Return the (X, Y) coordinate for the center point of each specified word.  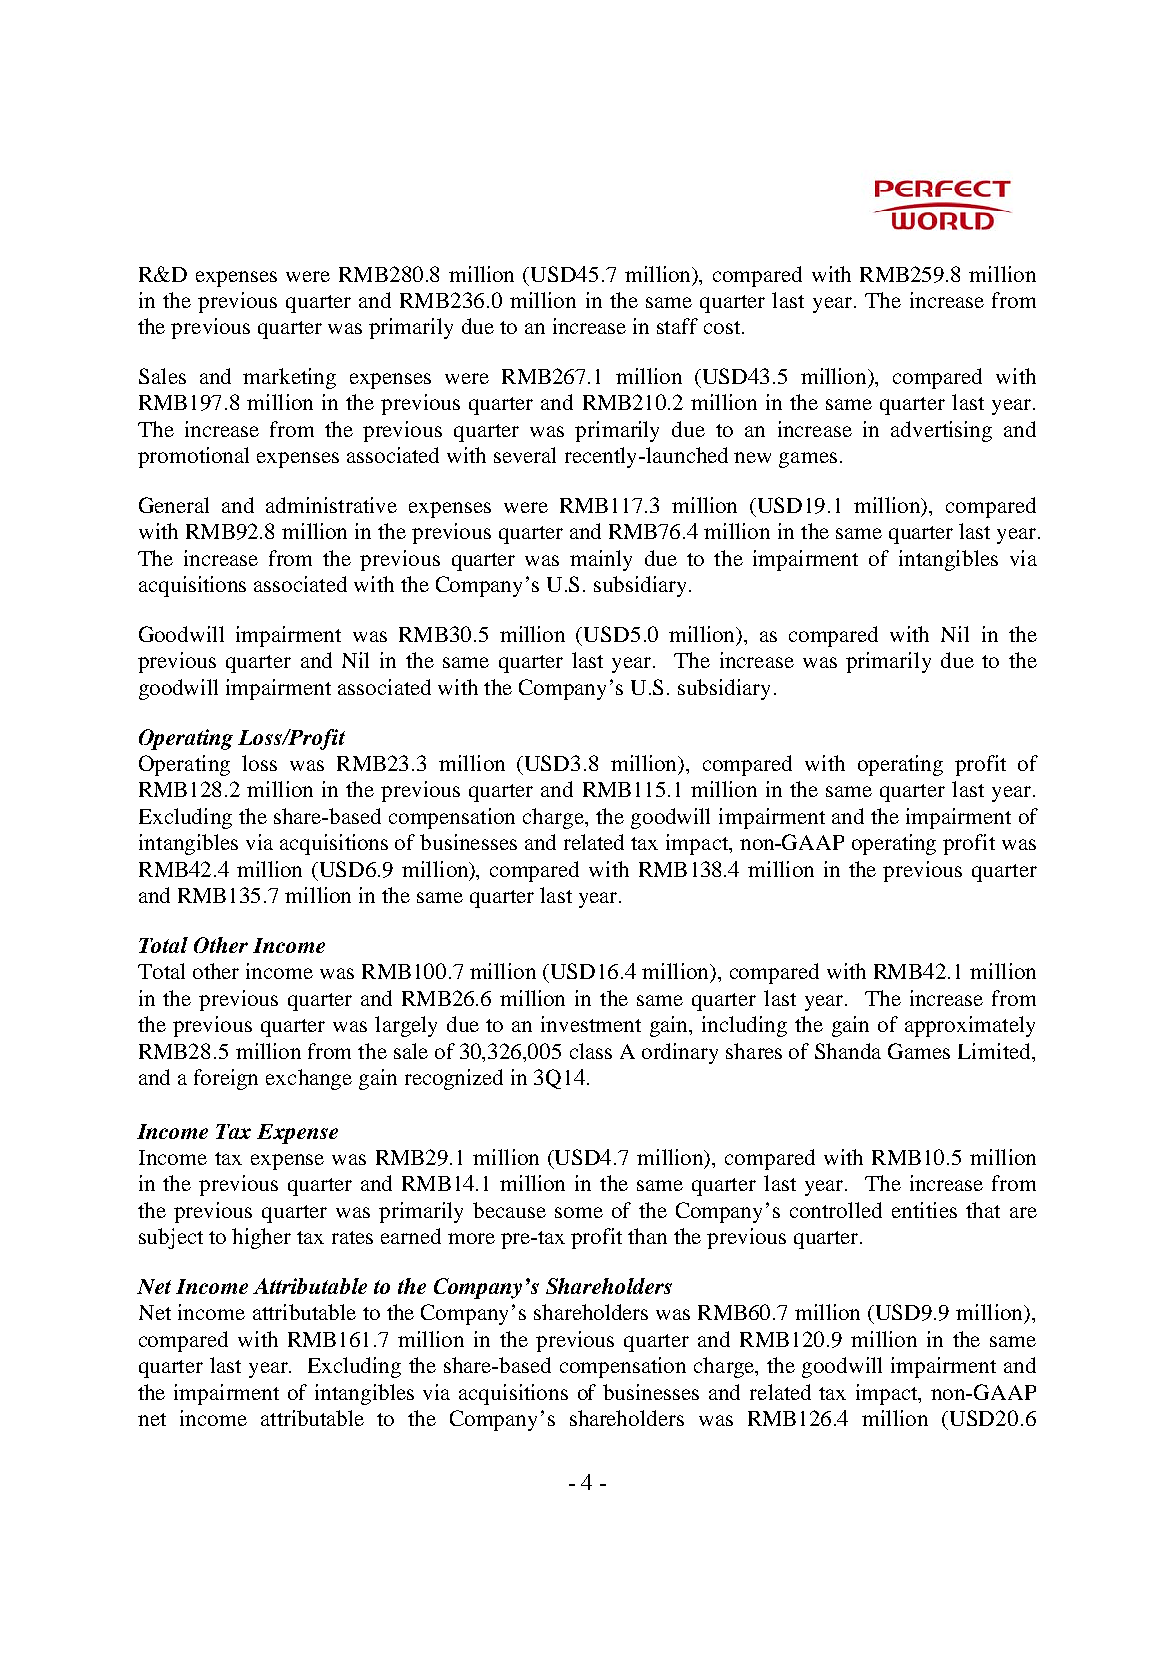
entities (924, 1210)
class (591, 1051)
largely (406, 1026)
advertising (941, 431)
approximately (970, 1026)
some (579, 1212)
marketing (289, 378)
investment (591, 1024)
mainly (601, 560)
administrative (331, 505)
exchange (309, 1079)
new (752, 457)
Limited (995, 1051)
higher (261, 1238)
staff (677, 326)
